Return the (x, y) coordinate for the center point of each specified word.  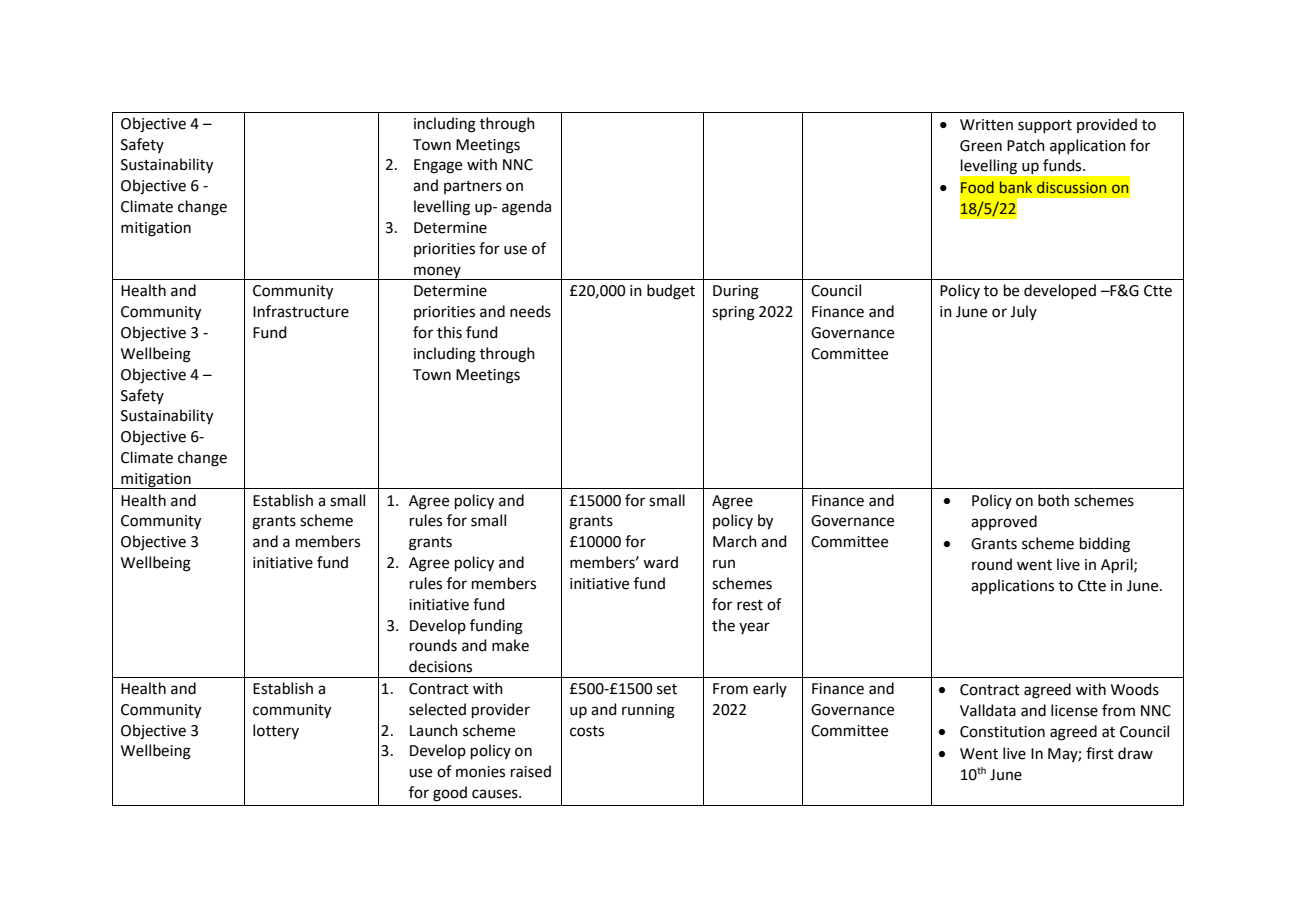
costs (587, 731)
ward (660, 562)
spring (733, 313)
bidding (1105, 545)
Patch (1026, 145)
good (450, 794)
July (1023, 312)
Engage (438, 166)
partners (473, 187)
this (449, 332)
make (510, 645)
